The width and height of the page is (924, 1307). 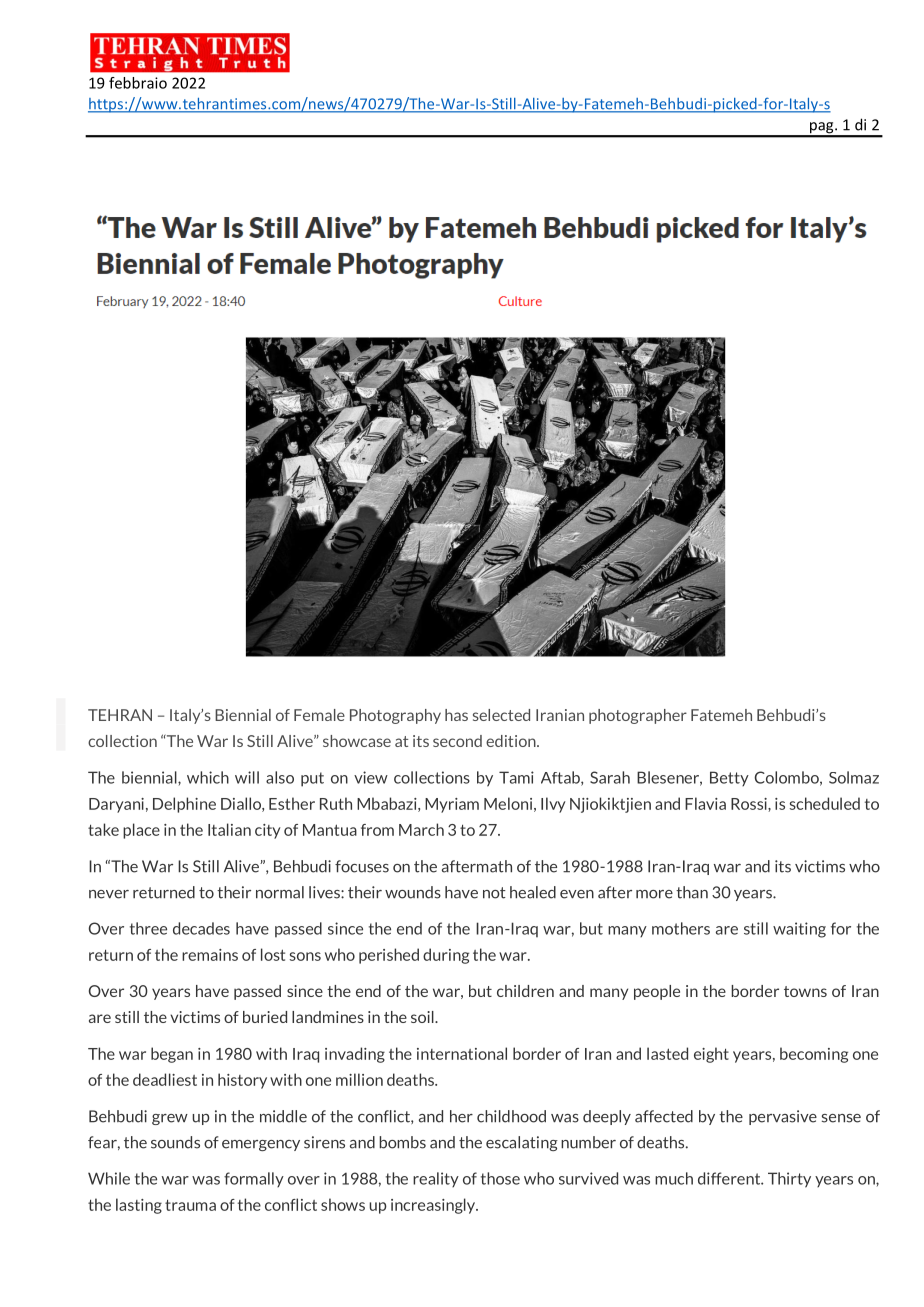 What do you see at coordinates (319, 715) in the page?
I see `Female` at bounding box center [319, 715].
